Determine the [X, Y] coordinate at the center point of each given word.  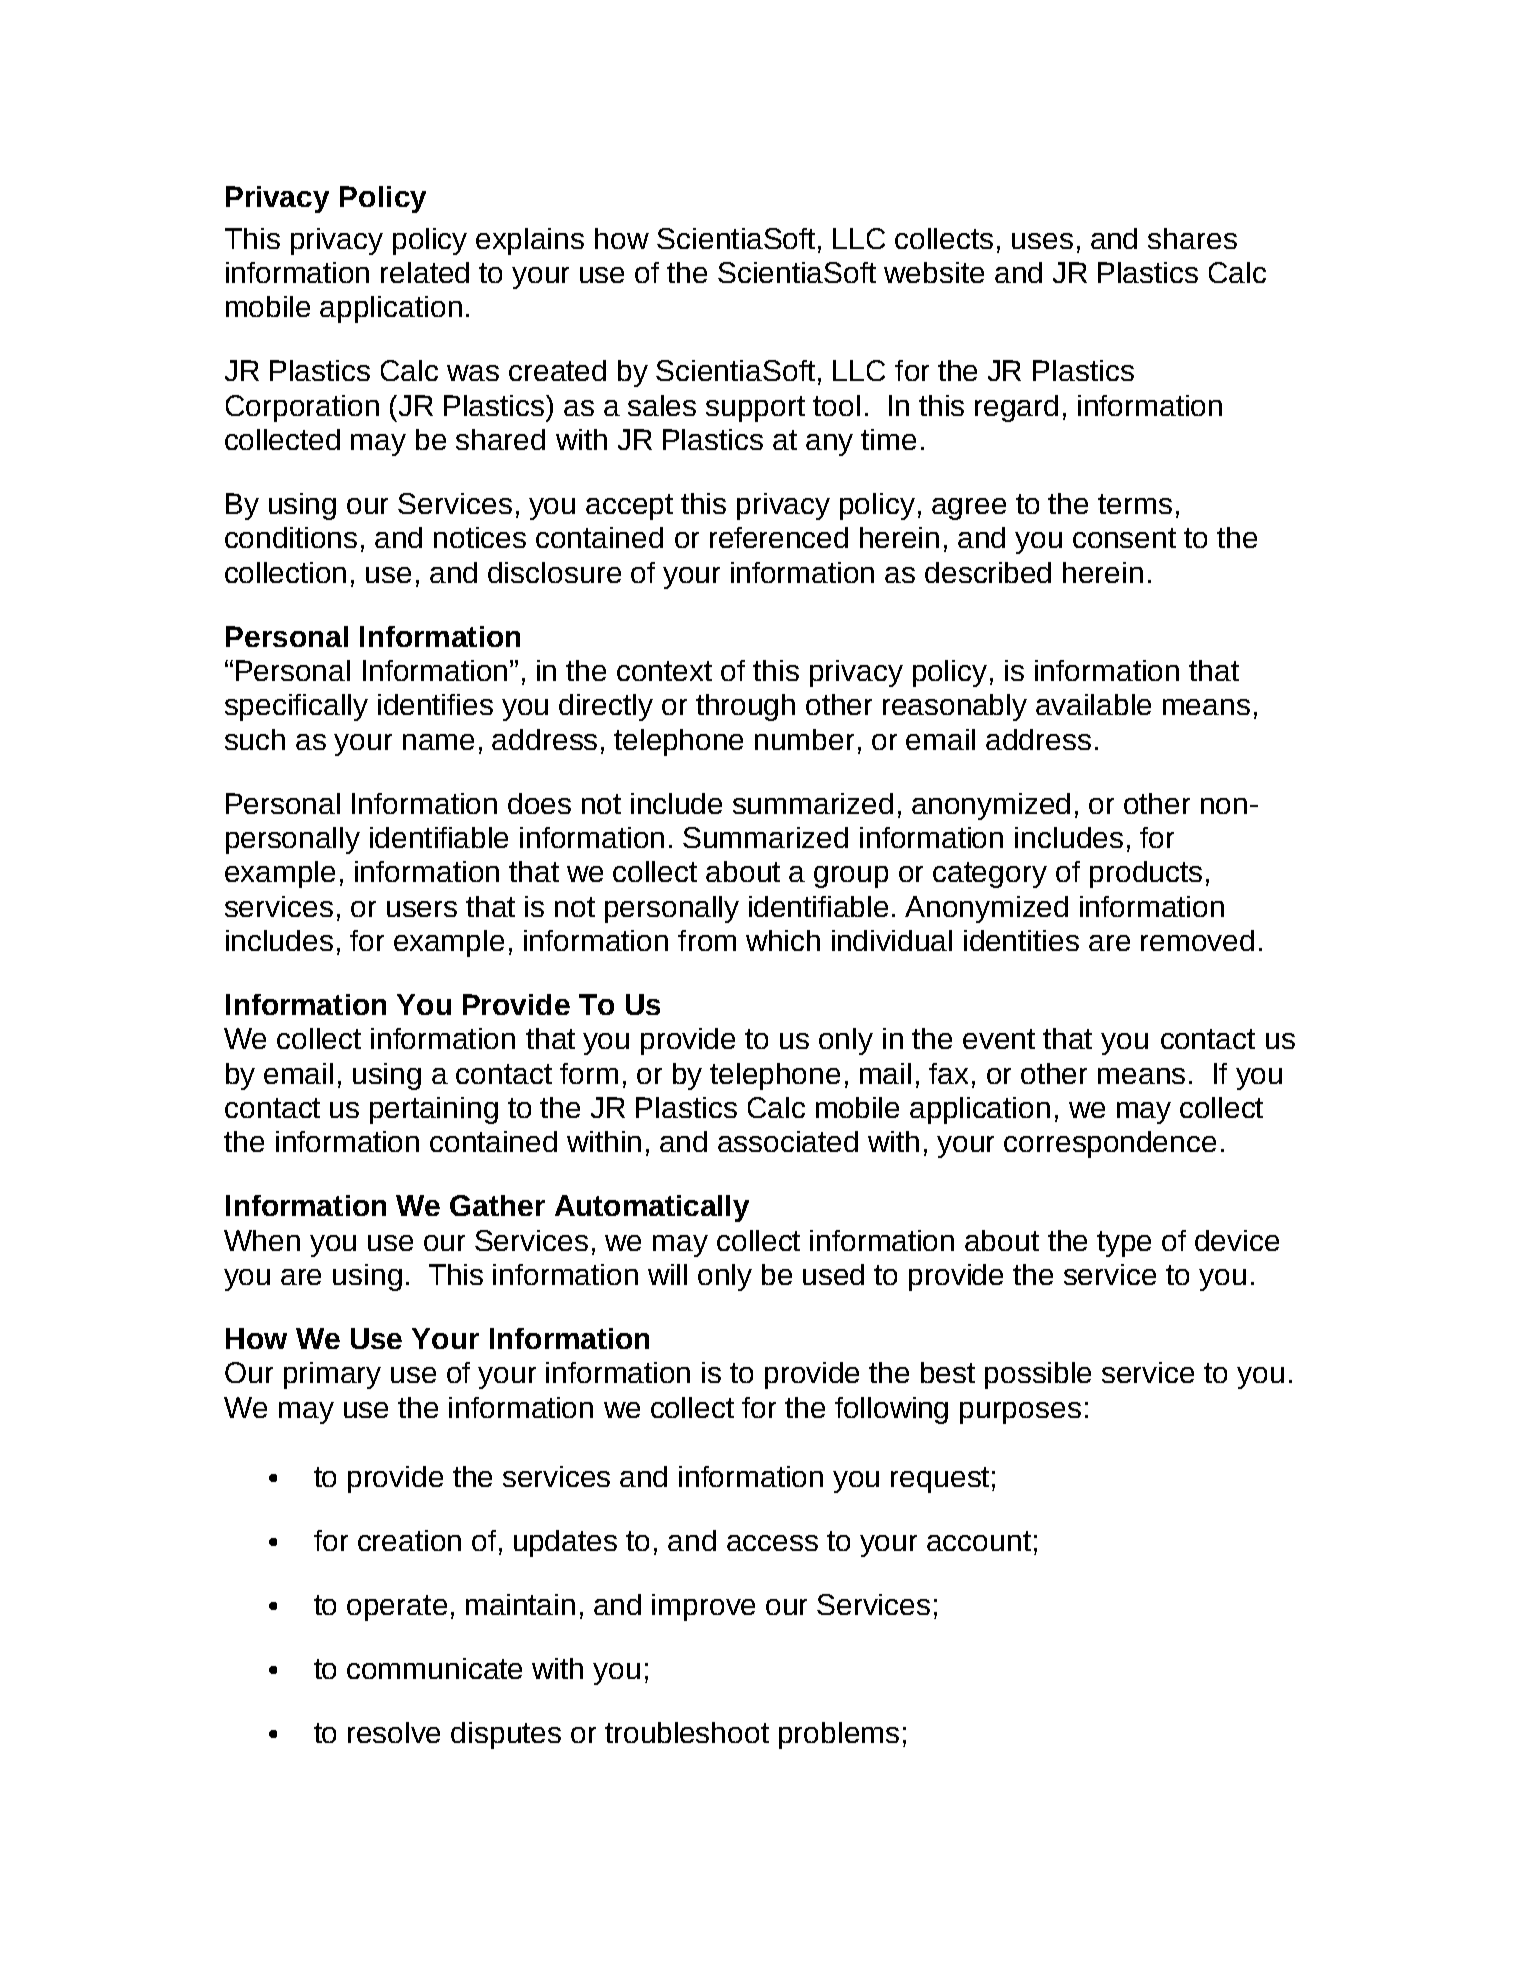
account [979, 1541]
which [783, 940]
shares [1192, 238]
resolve [394, 1732]
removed [1197, 940]
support [755, 409]
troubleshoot [687, 1732]
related [425, 272]
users [422, 909]
